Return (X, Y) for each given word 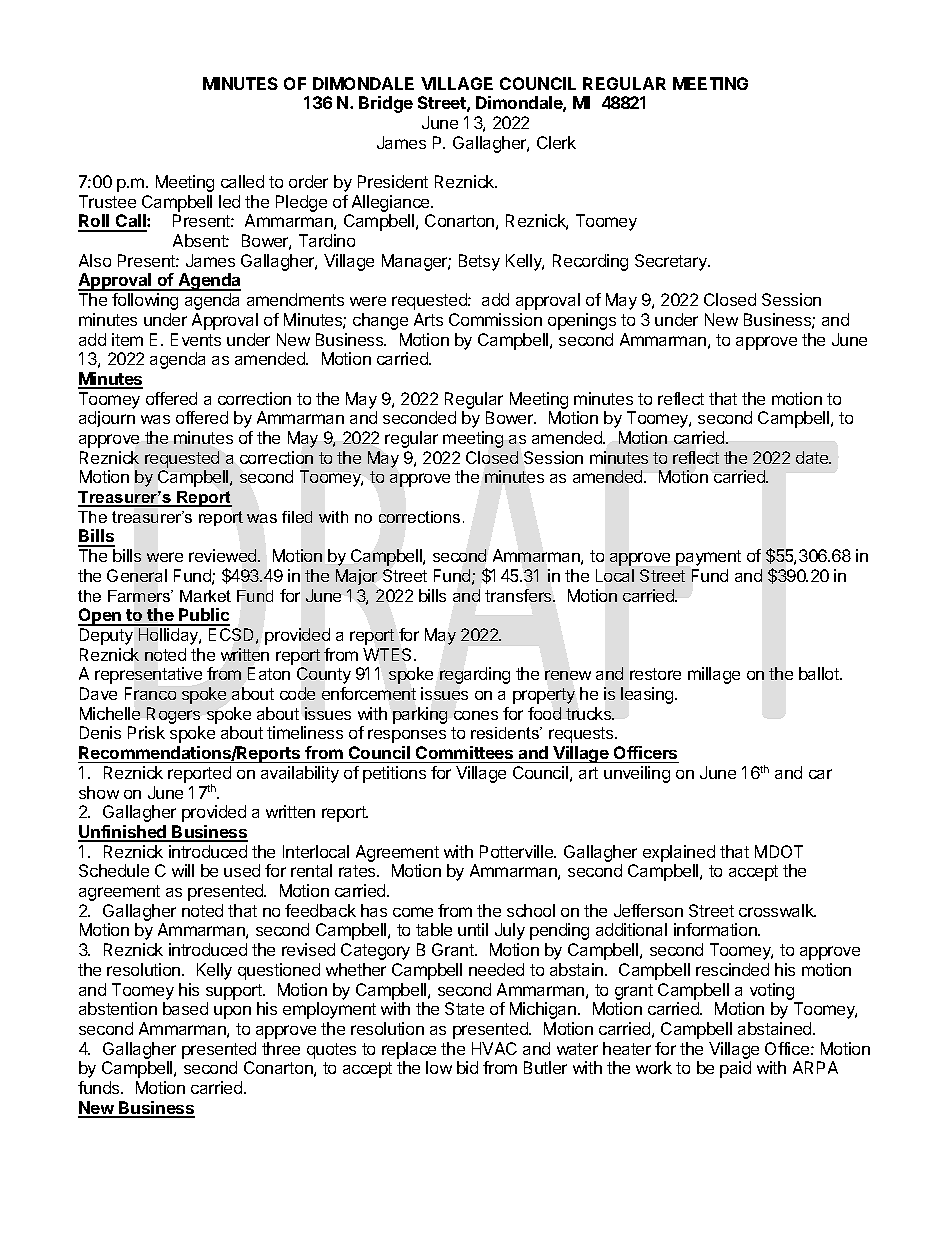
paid (735, 1069)
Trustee (107, 201)
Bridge (386, 104)
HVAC (494, 1048)
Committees (464, 752)
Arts (428, 319)
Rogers (172, 717)
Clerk (556, 142)
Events (196, 339)
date (813, 457)
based (185, 1008)
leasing (648, 695)
